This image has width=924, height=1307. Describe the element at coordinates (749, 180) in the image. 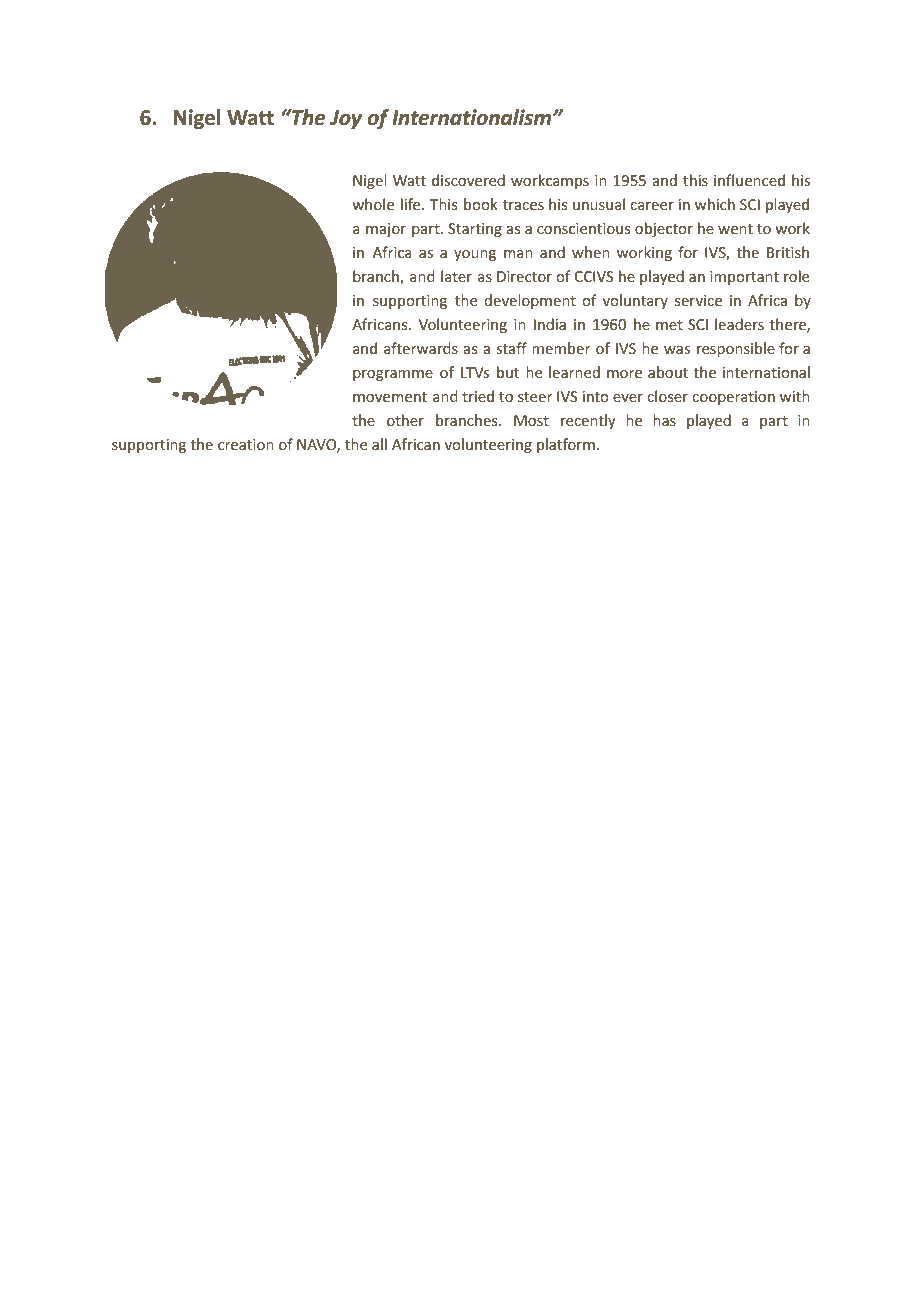

I see `influenced` at that location.
